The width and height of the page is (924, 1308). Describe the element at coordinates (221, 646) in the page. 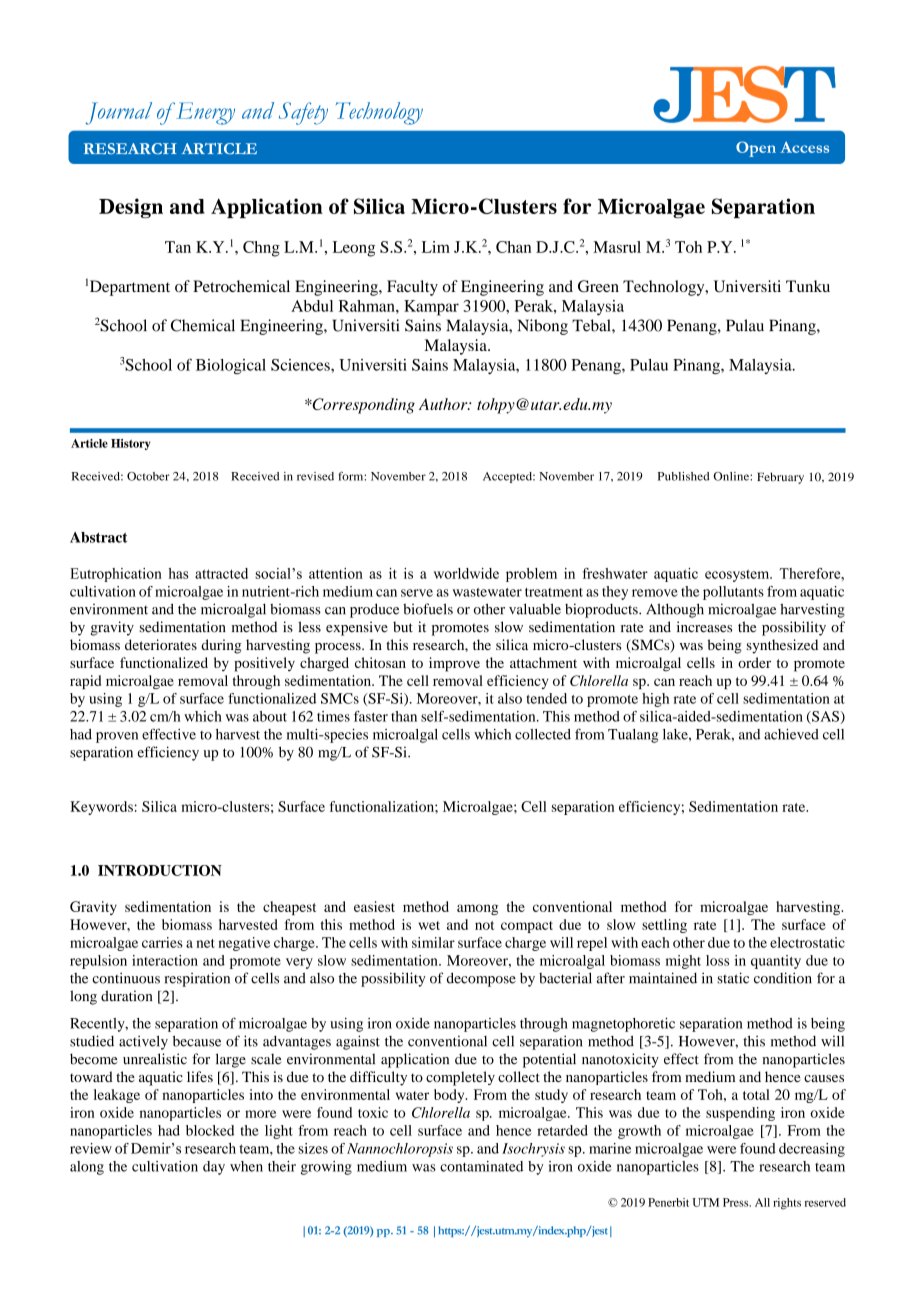

I see `during` at that location.
